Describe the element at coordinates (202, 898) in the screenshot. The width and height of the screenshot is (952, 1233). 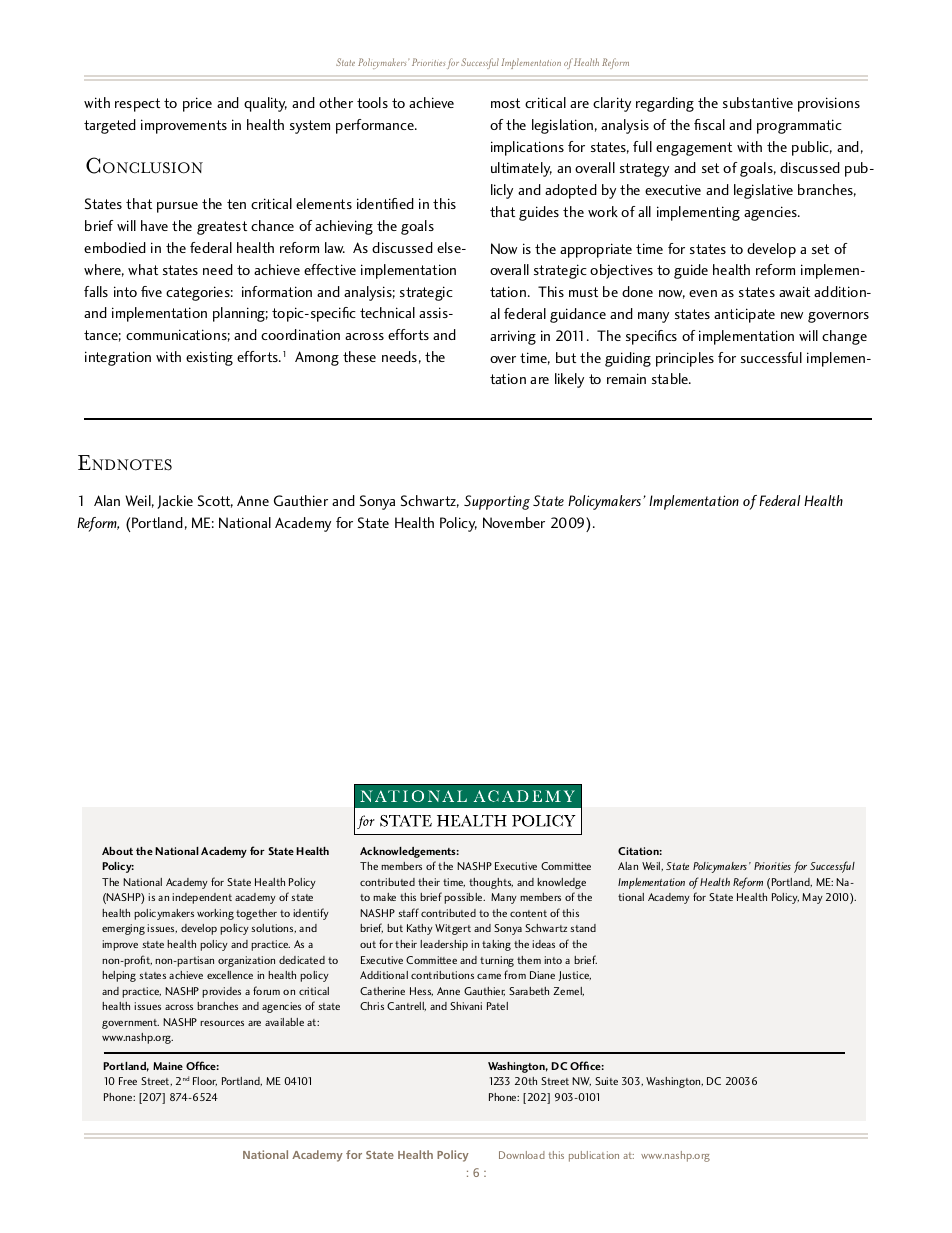
I see `independent` at that location.
